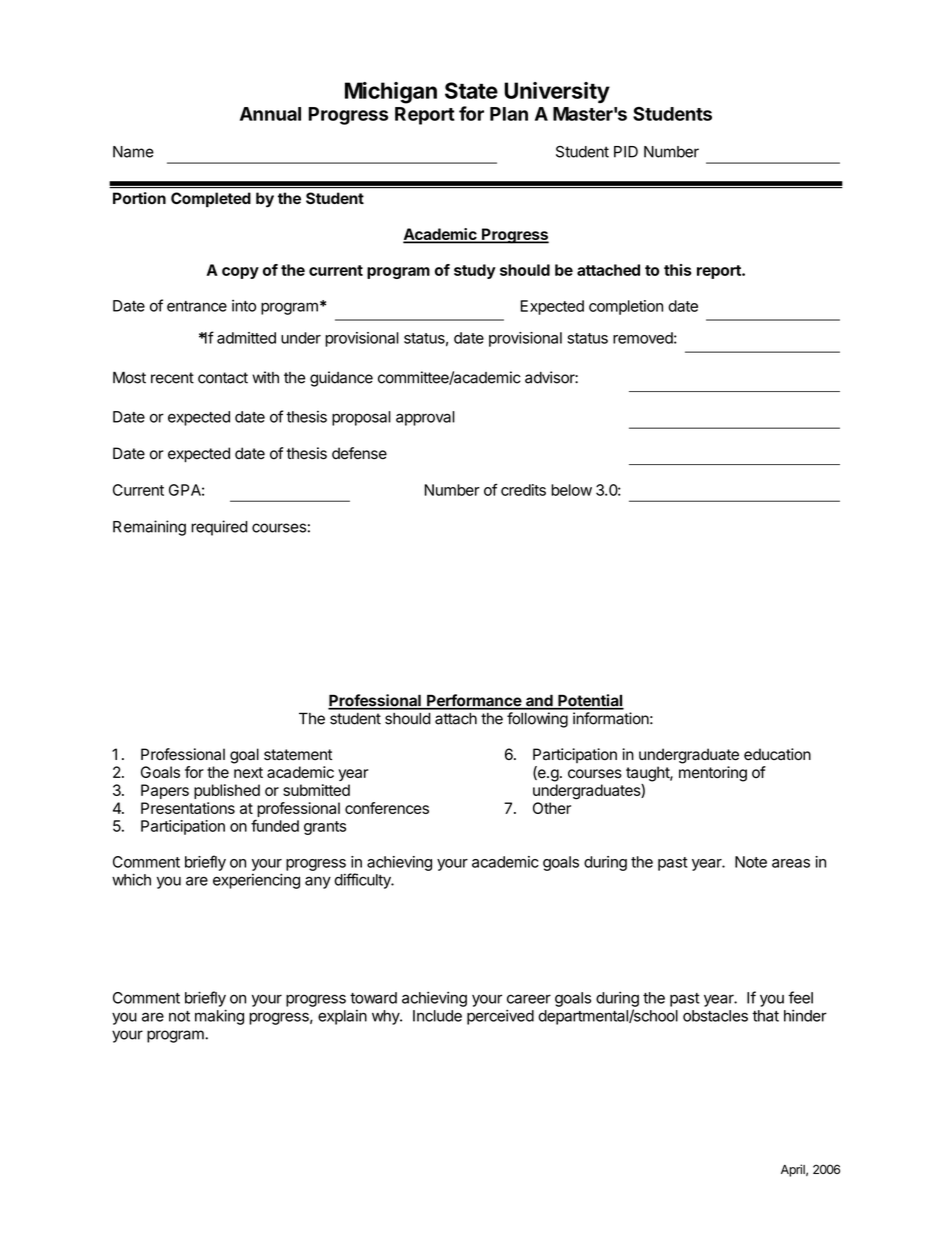 Image resolution: width=952 pixels, height=1233 pixels. Describe the element at coordinates (715, 1016) in the screenshot. I see `obstacles` at that location.
